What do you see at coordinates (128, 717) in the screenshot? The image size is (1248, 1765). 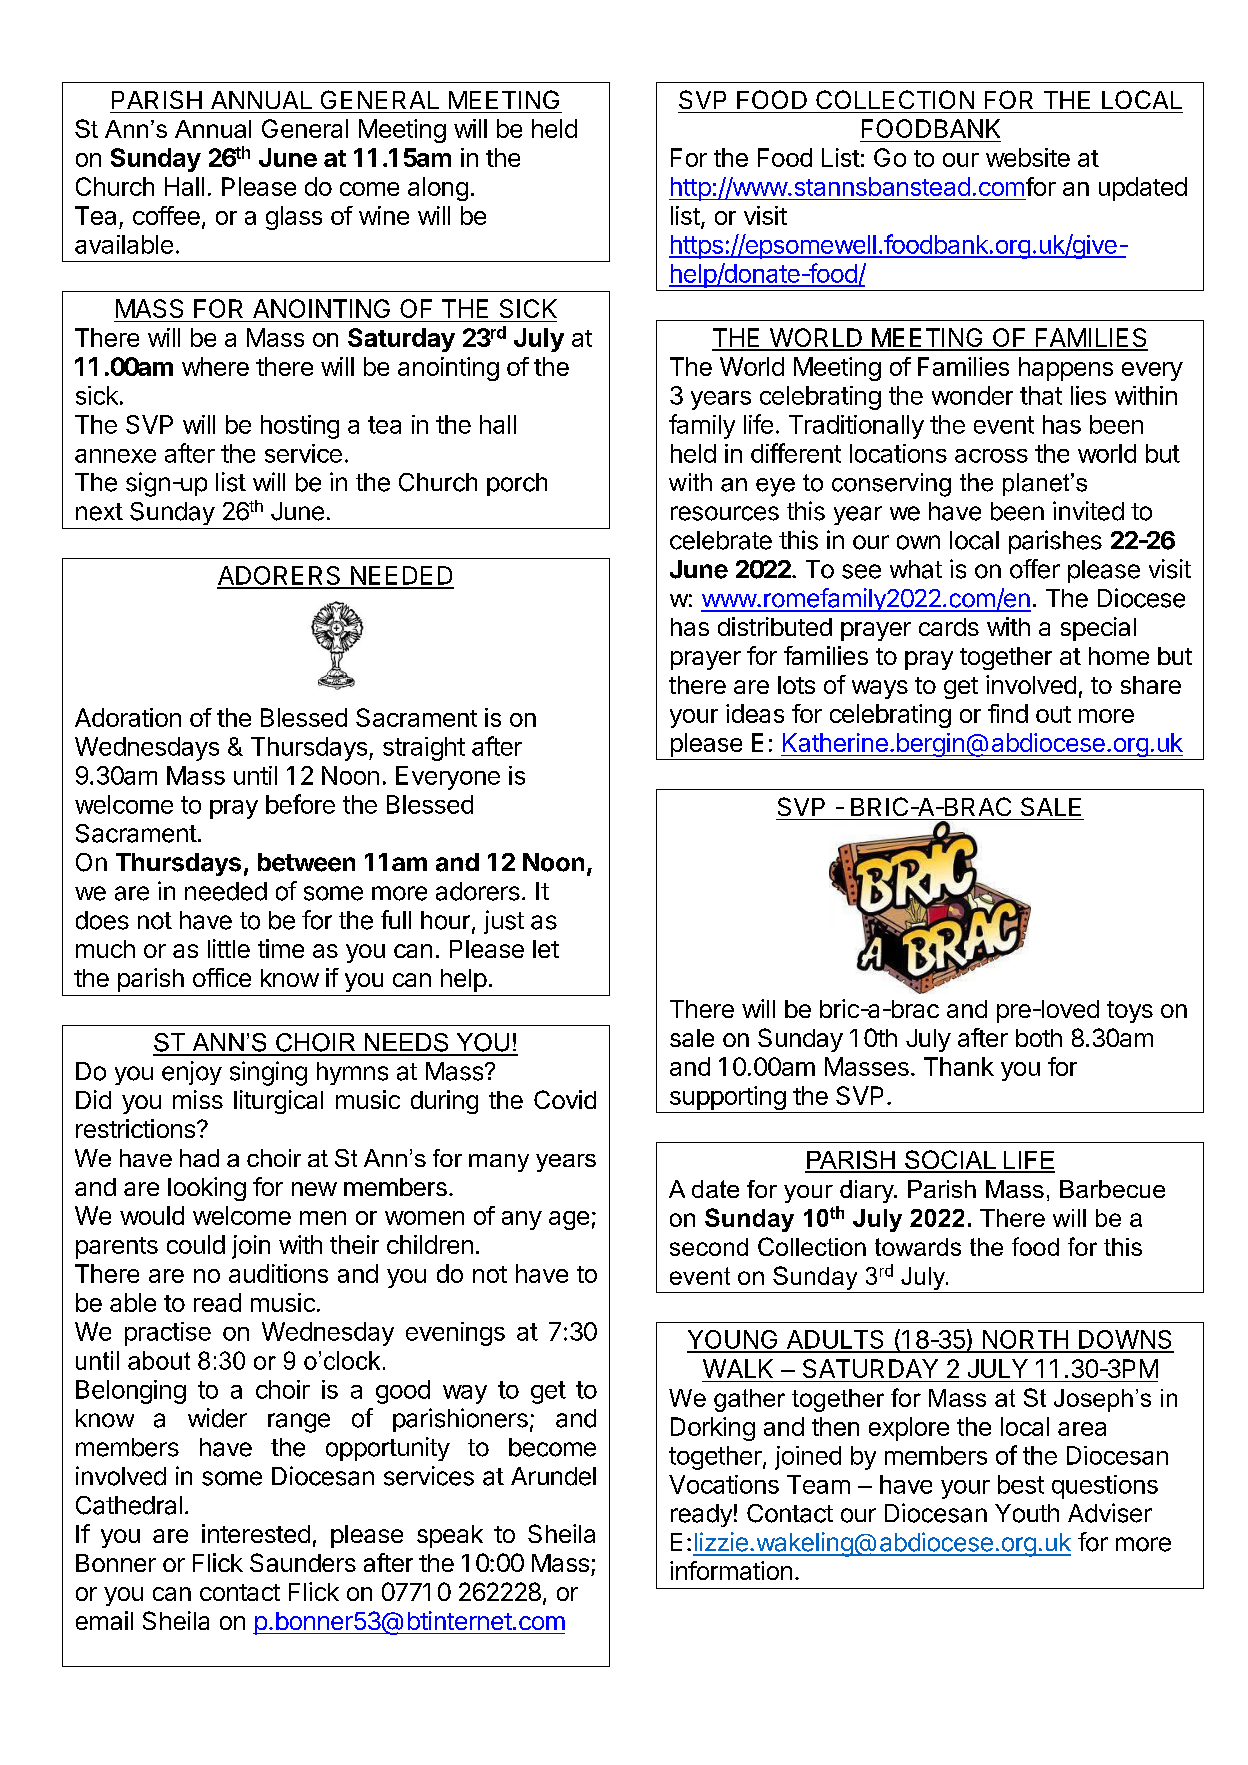 I see `Adoration` at bounding box center [128, 717].
